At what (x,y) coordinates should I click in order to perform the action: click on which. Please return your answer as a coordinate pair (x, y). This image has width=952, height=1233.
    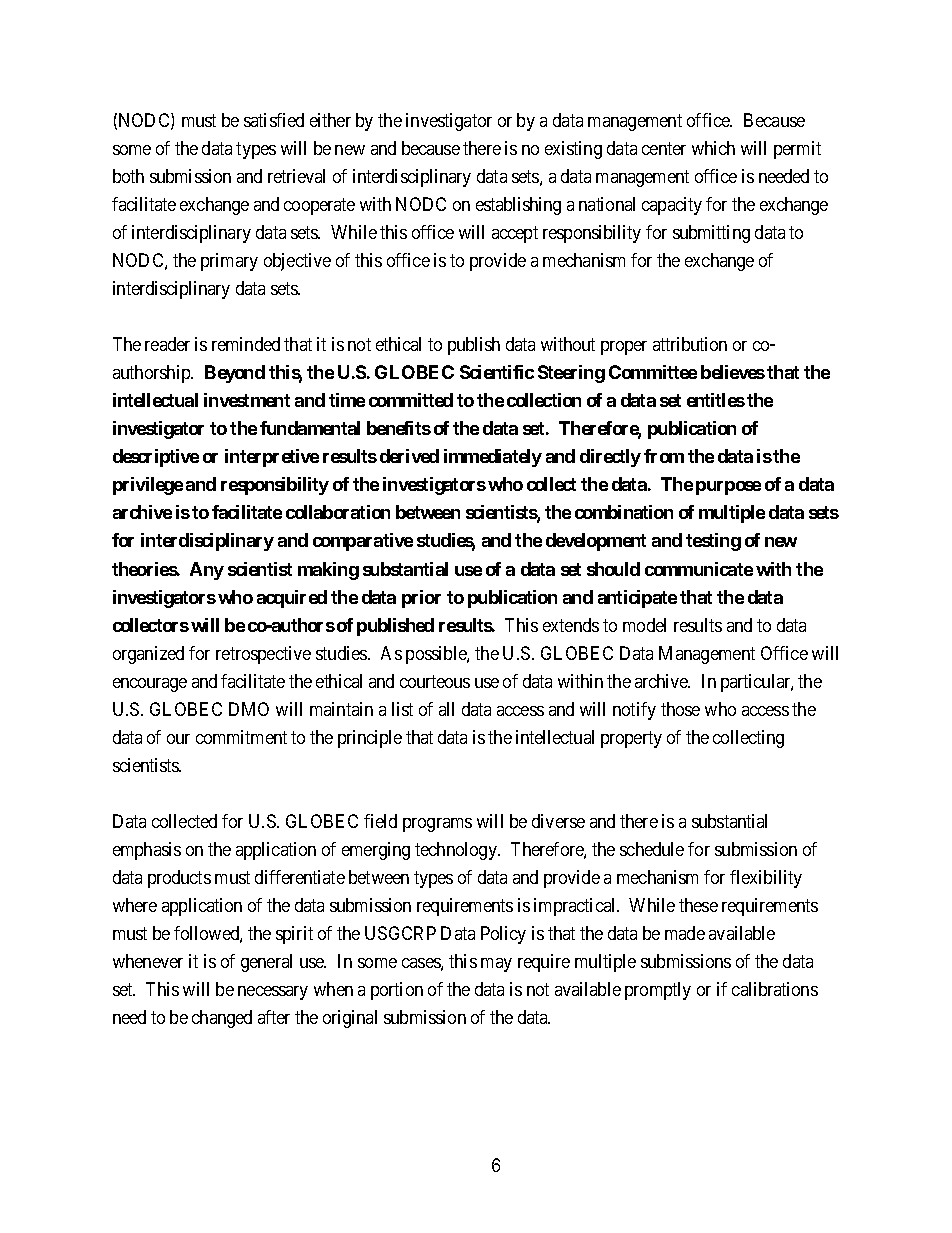
    Looking at the image, I should click on (713, 148).
